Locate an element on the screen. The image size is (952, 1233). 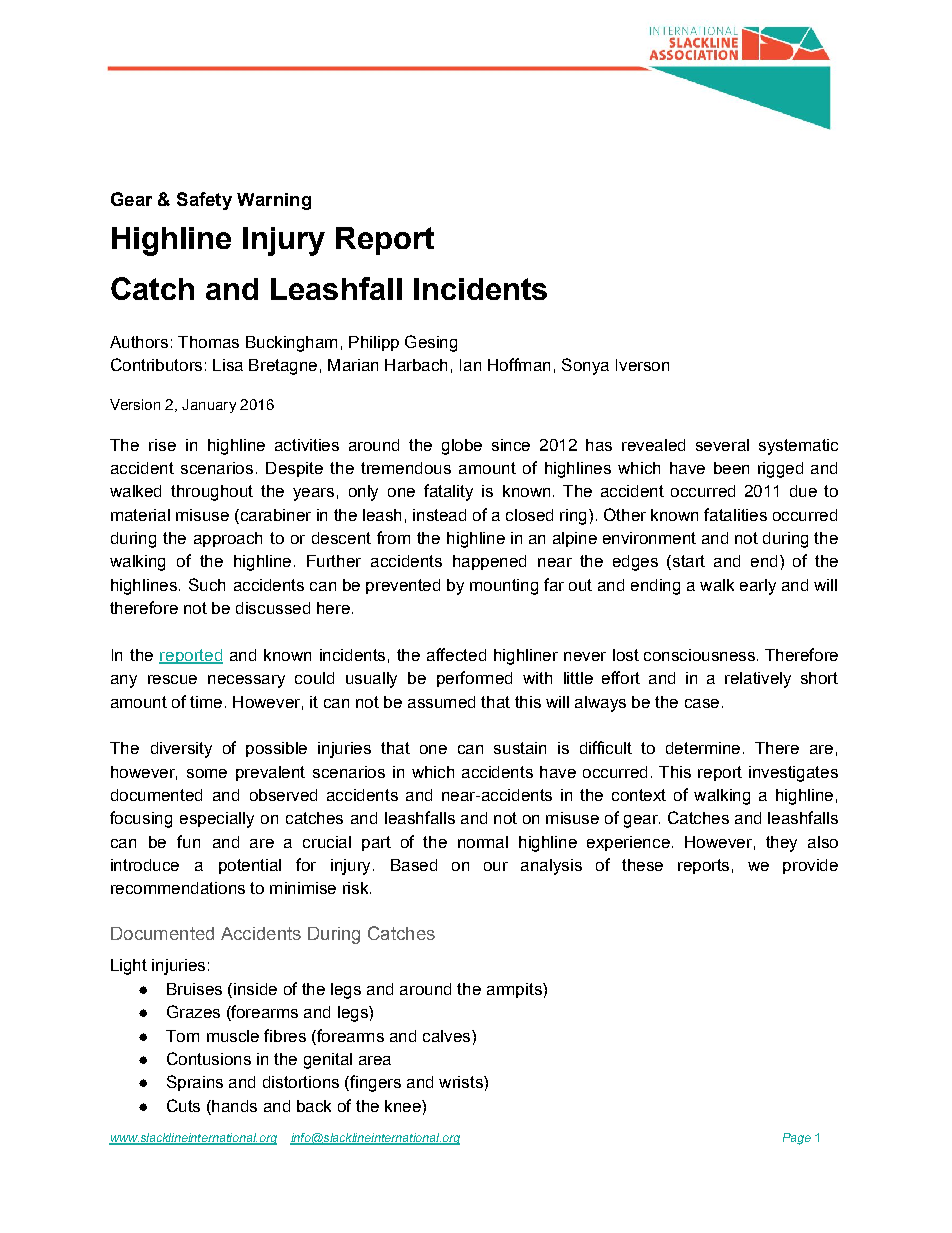
relatively is located at coordinates (758, 680).
